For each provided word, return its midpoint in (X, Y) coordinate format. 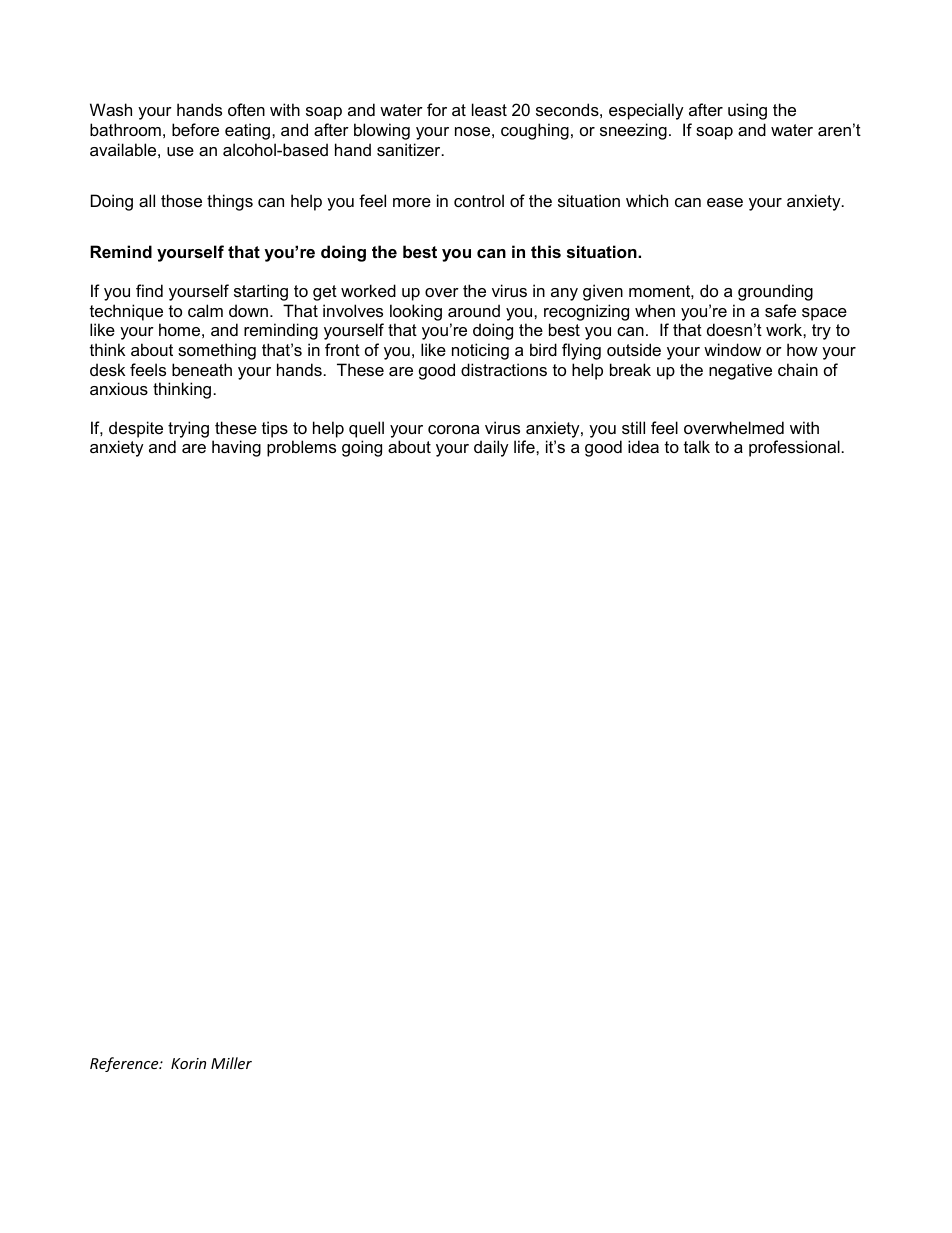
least (489, 109)
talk (697, 446)
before (195, 129)
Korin (188, 1063)
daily (491, 448)
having (236, 448)
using (747, 111)
